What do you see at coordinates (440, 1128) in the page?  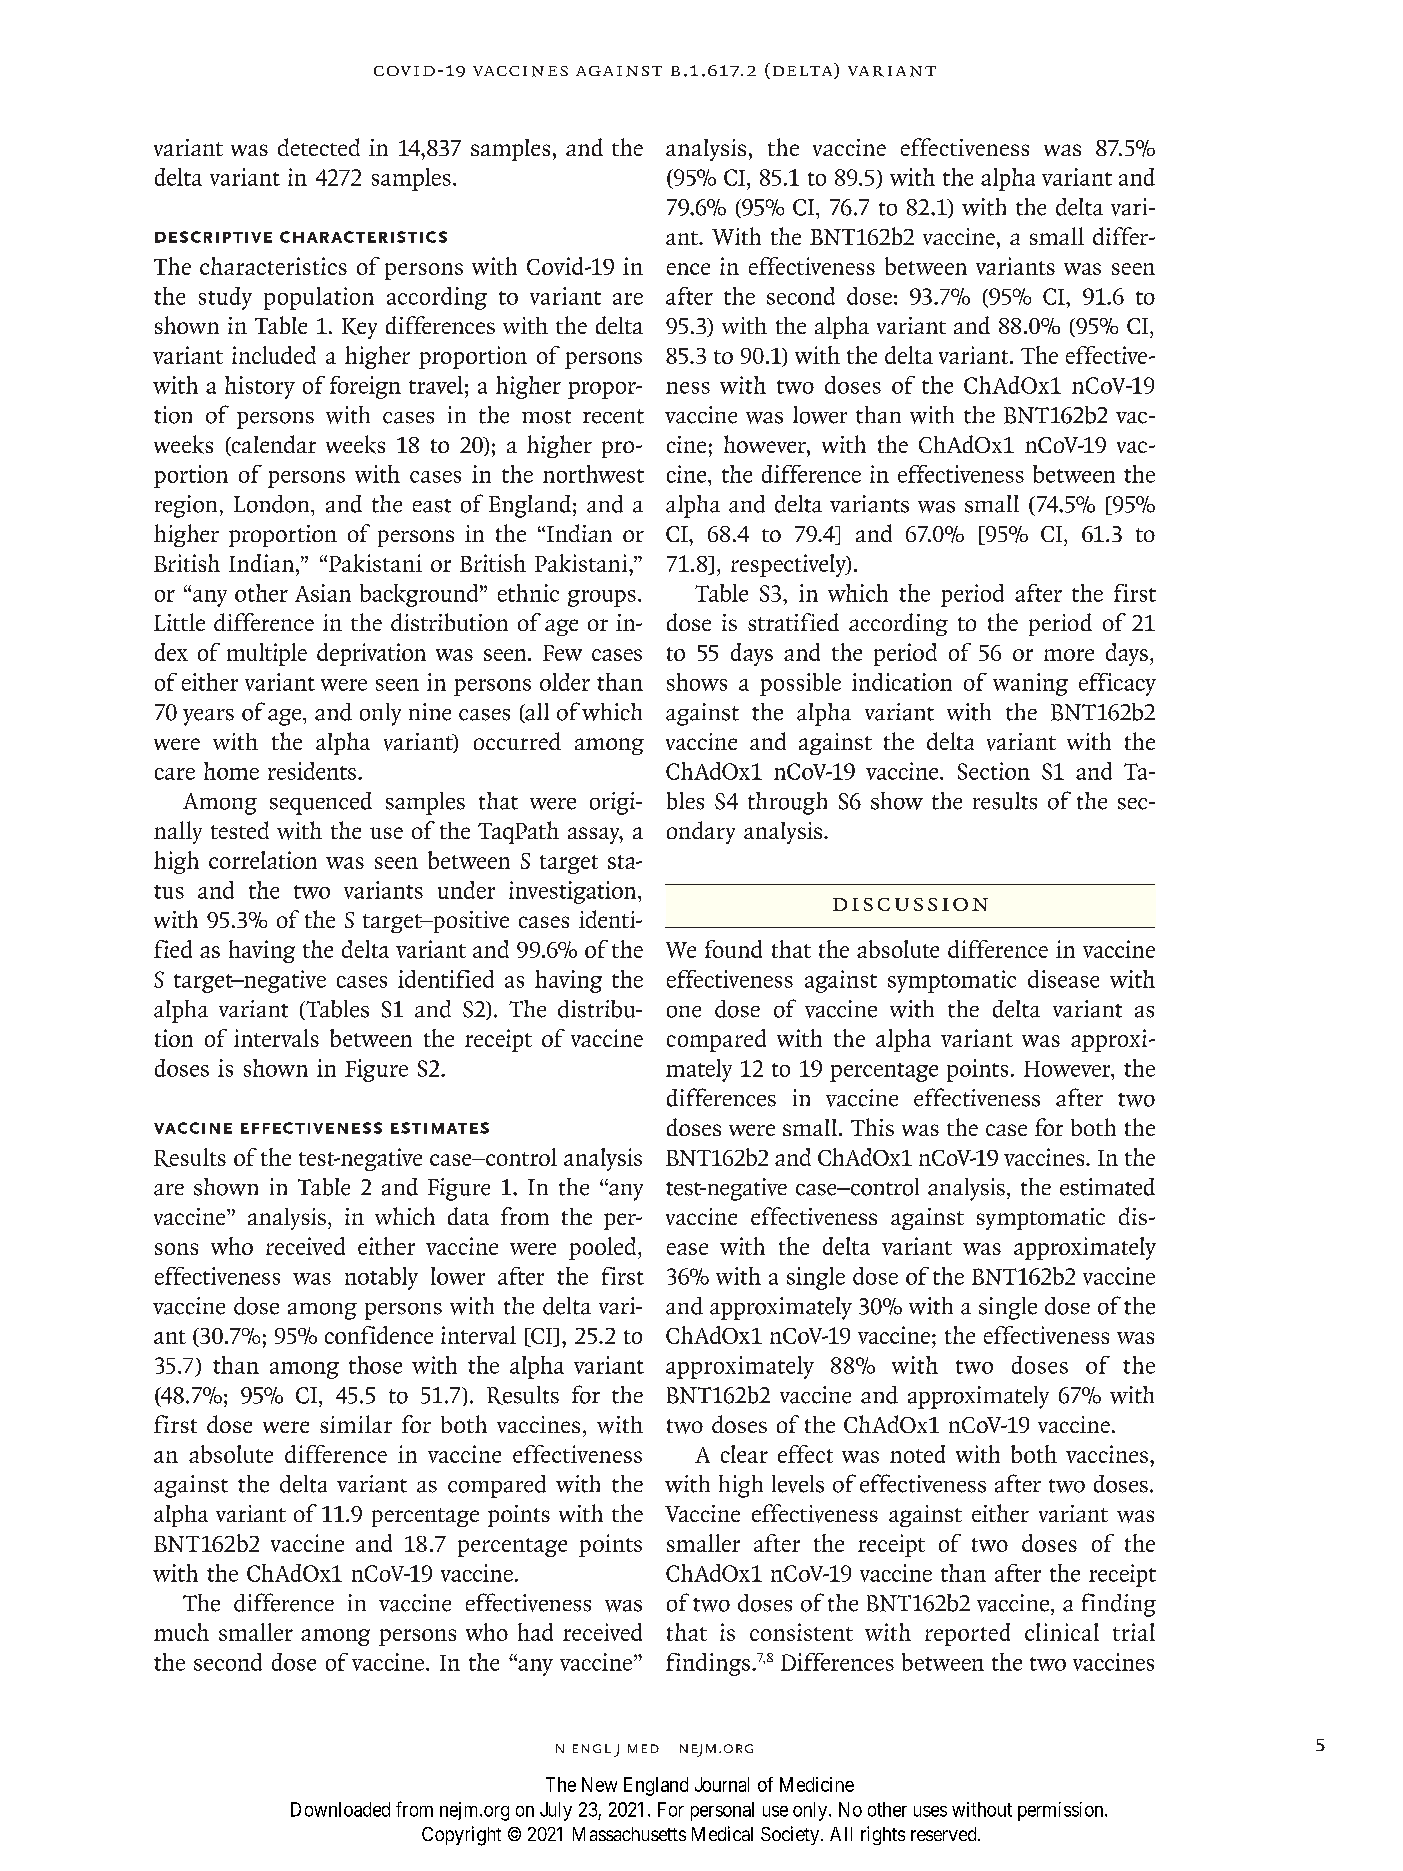 I see `Estimates` at bounding box center [440, 1128].
